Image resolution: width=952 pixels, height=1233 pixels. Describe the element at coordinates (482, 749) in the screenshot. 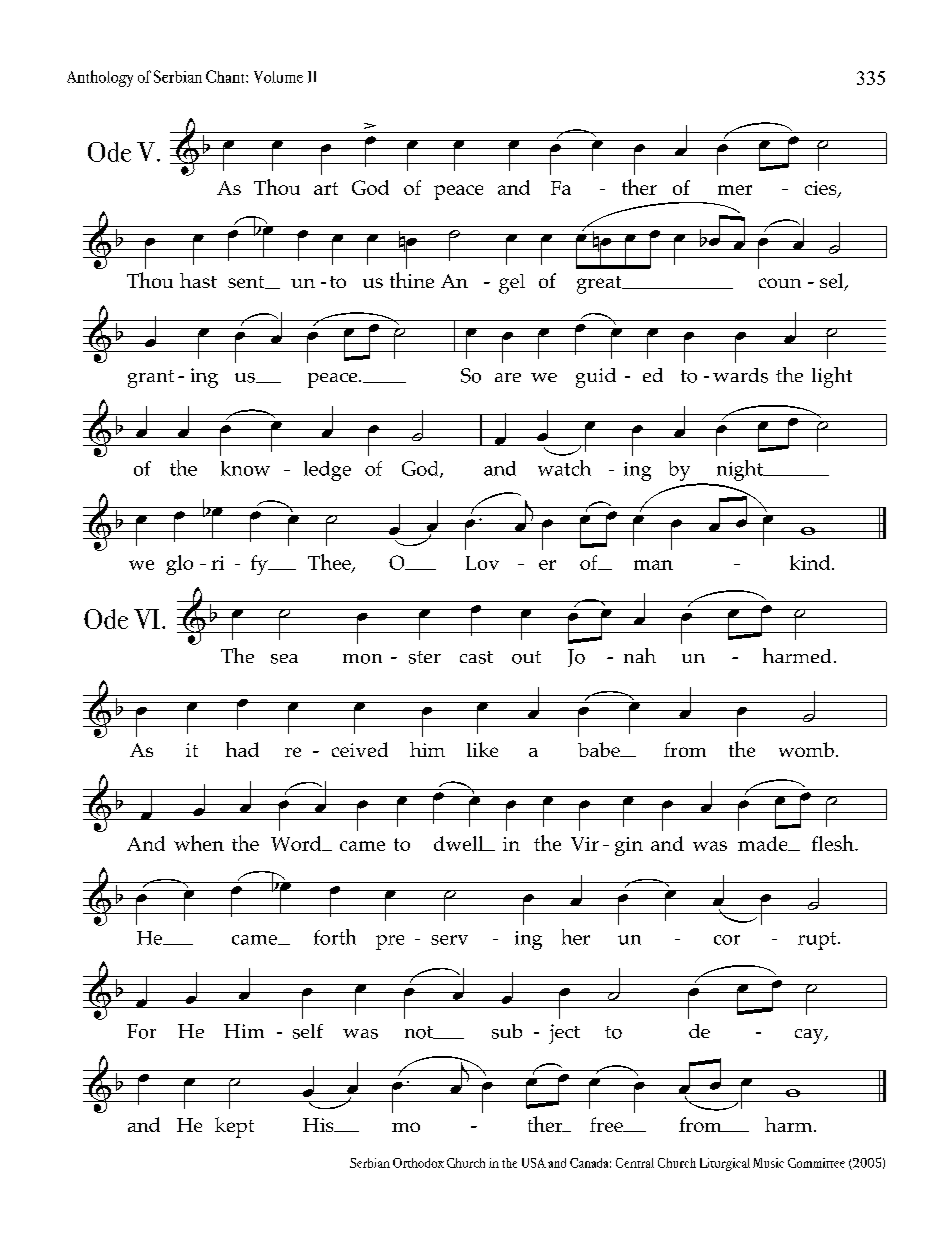

I see `like` at that location.
